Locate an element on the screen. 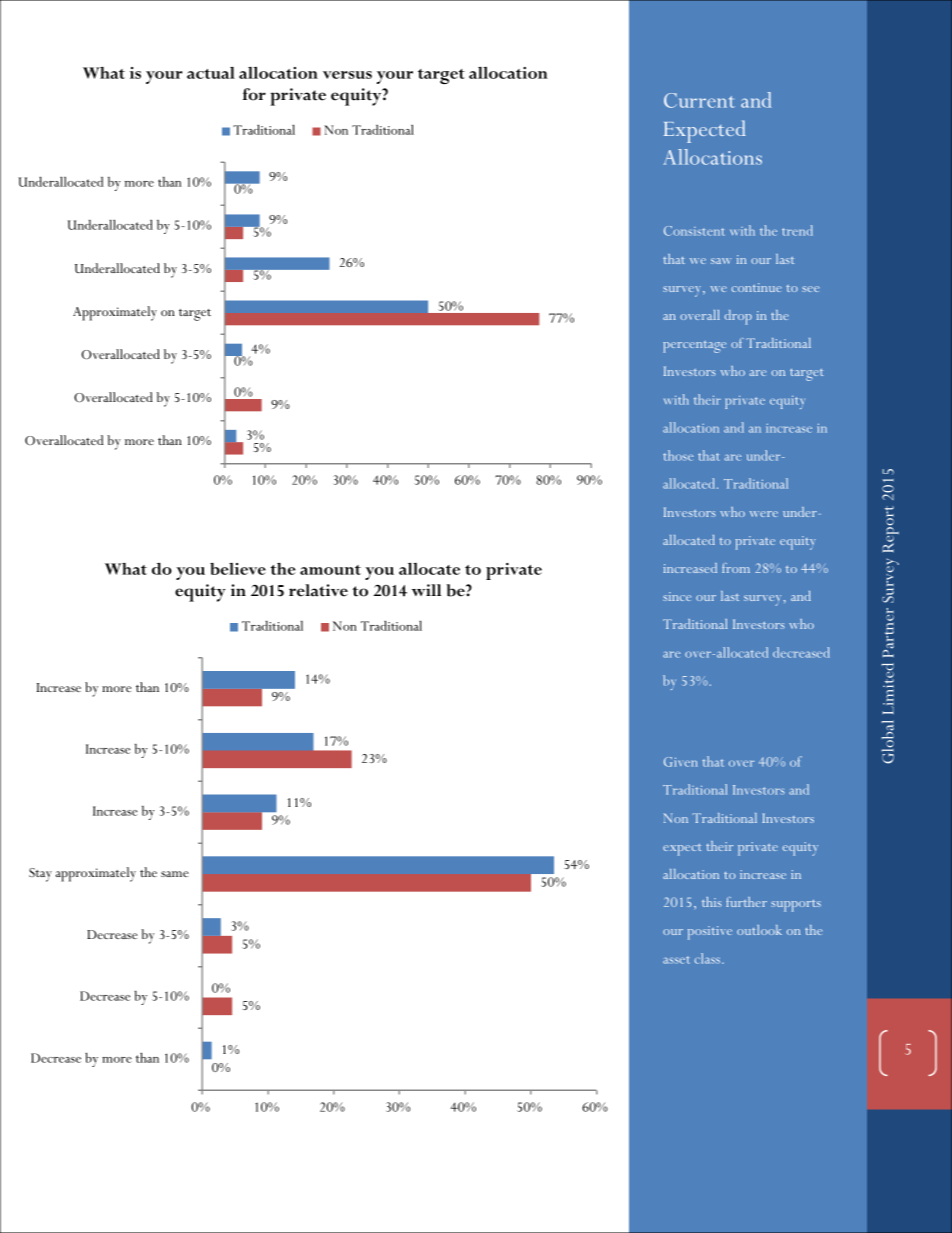 This screenshot has height=1233, width=952. believe is located at coordinates (238, 569).
